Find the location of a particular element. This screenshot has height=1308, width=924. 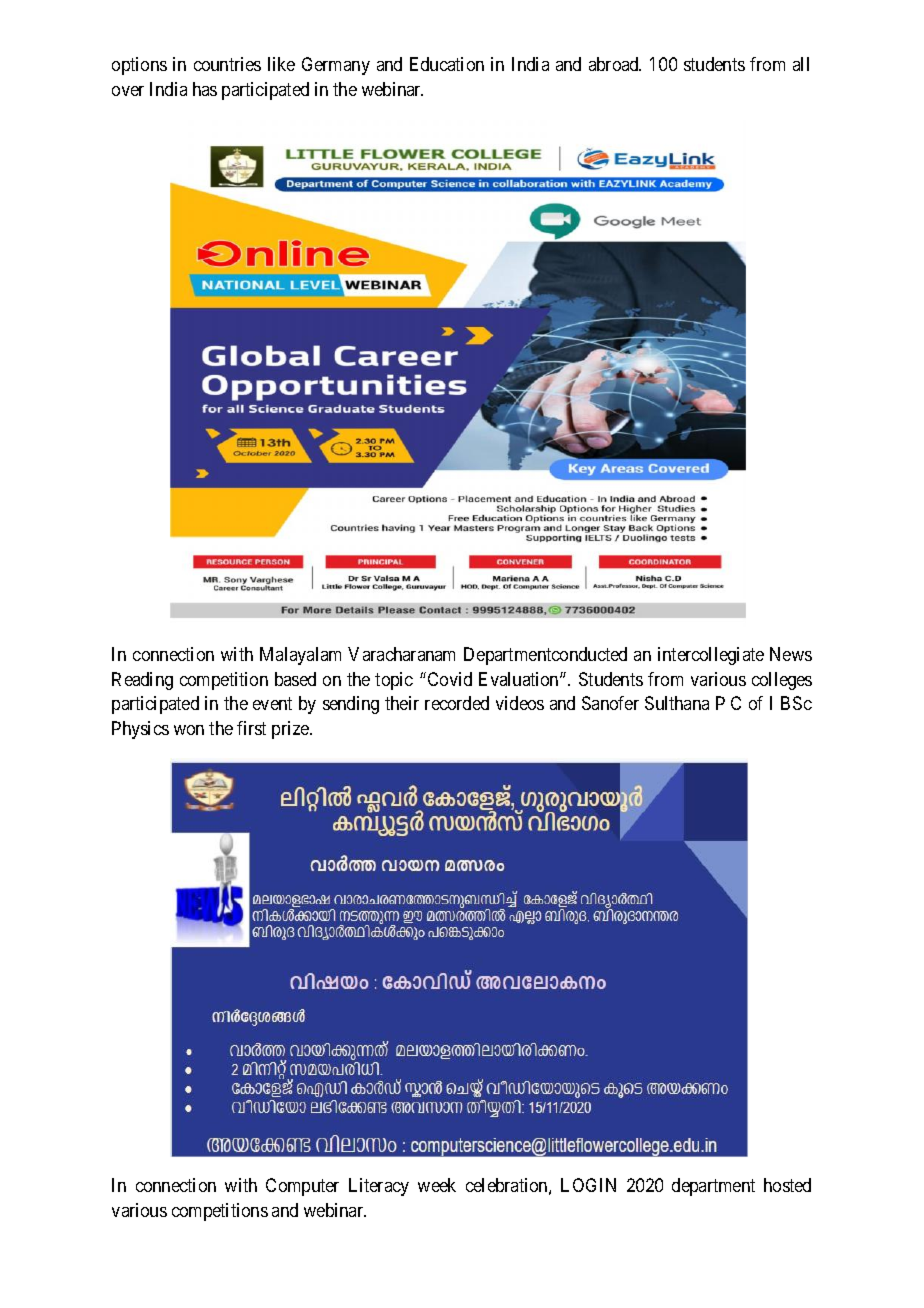

colleges is located at coordinates (782, 681).
